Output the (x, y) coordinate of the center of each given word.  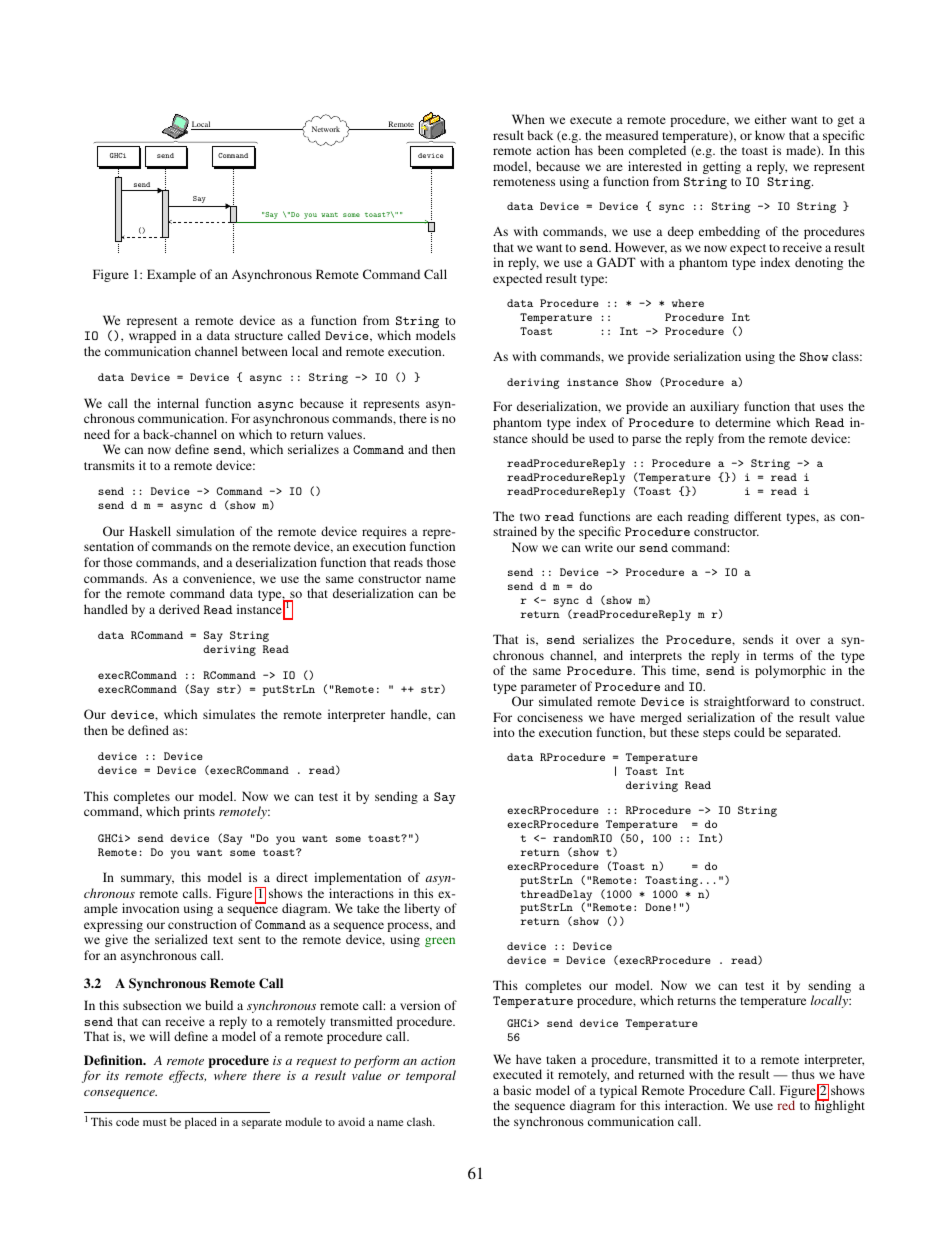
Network (326, 129)
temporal (431, 1076)
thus (803, 1074)
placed (201, 1123)
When (528, 119)
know (770, 135)
